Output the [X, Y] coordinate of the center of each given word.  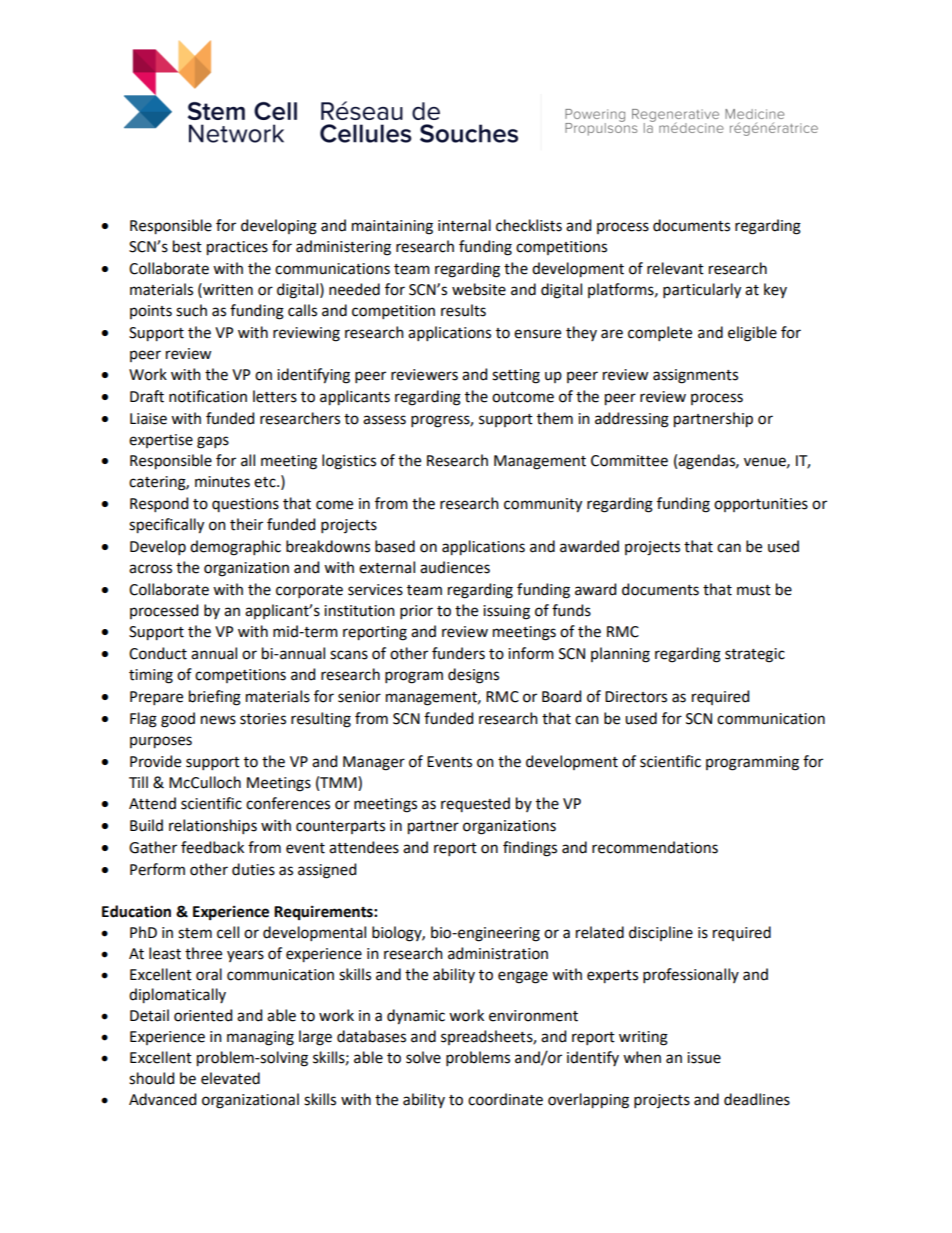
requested [475, 804]
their [246, 524]
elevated [230, 1078]
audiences [455, 567]
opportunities [761, 505]
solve [423, 1057]
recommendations [655, 847]
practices [237, 248]
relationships [213, 826]
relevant [675, 268]
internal [464, 225]
